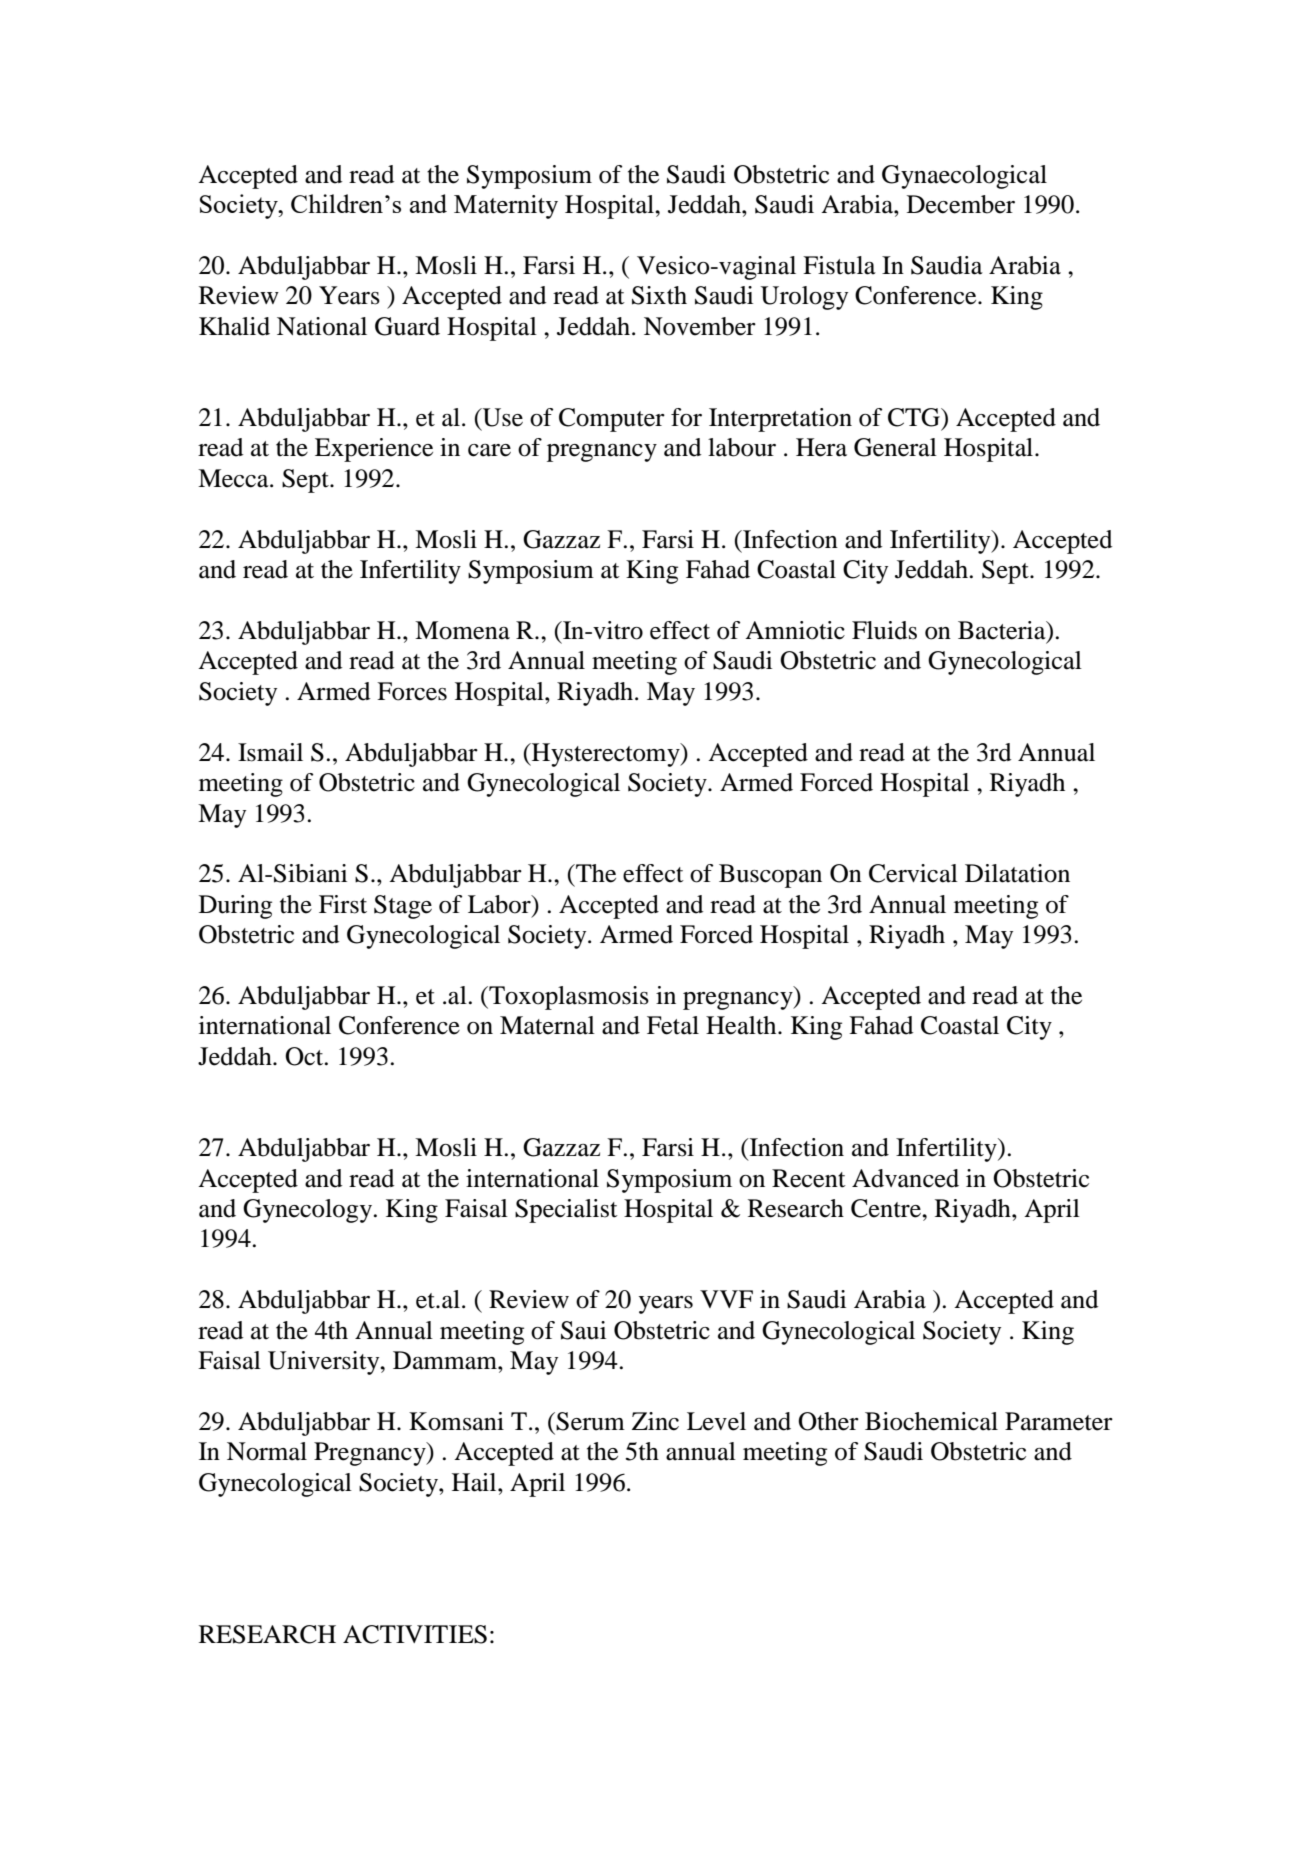 This screenshot has width=1312, height=1856. Describe the element at coordinates (568, 998) in the screenshot. I see `Toxoplasmosis` at that location.
